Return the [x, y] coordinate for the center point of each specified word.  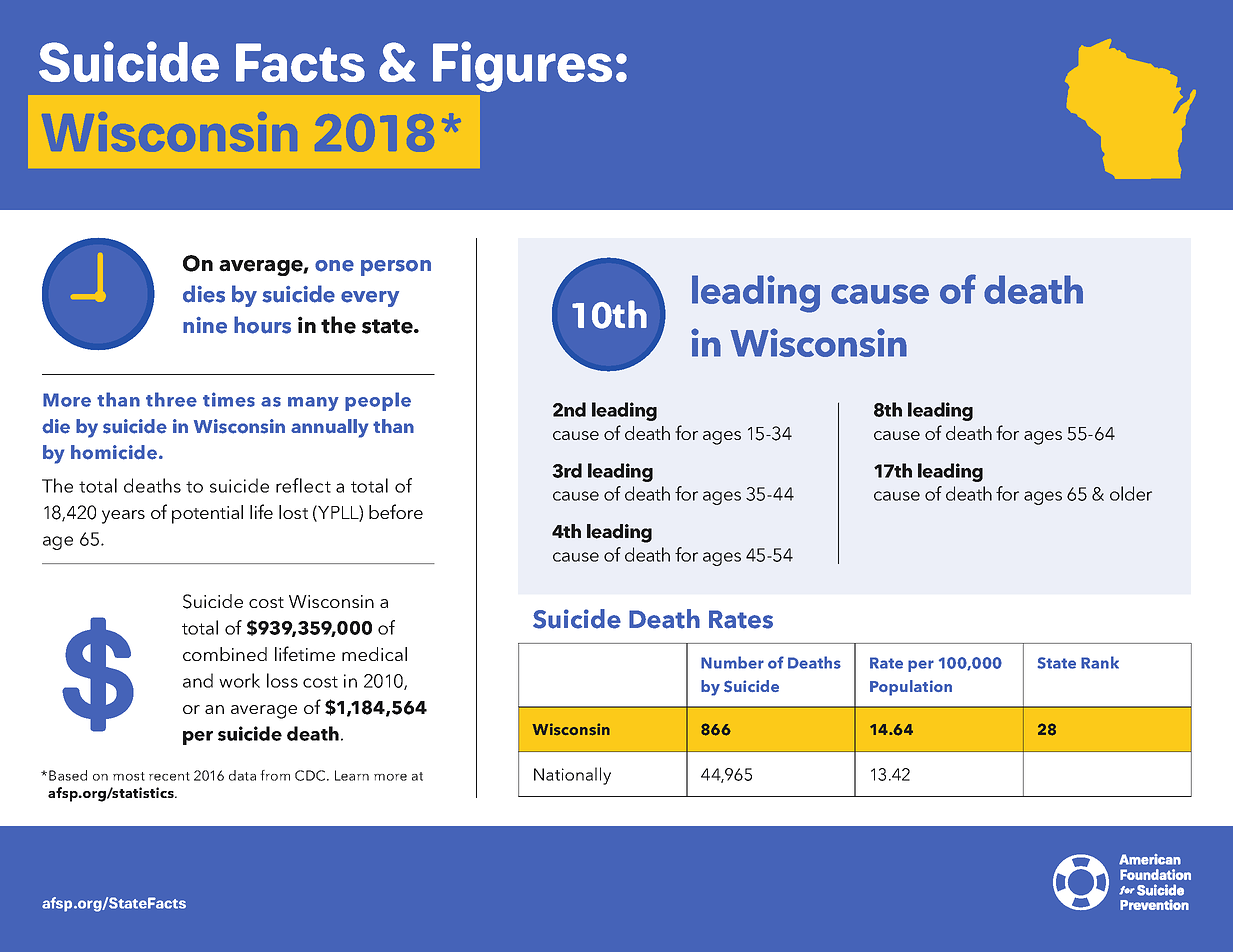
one [334, 266]
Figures [522, 66]
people [378, 401]
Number [732, 662]
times [229, 399]
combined [225, 654]
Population [911, 688]
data [242, 775]
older [1131, 493]
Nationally [572, 776]
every [370, 299]
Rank [1100, 662]
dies [204, 294]
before [396, 511]
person [396, 268]
